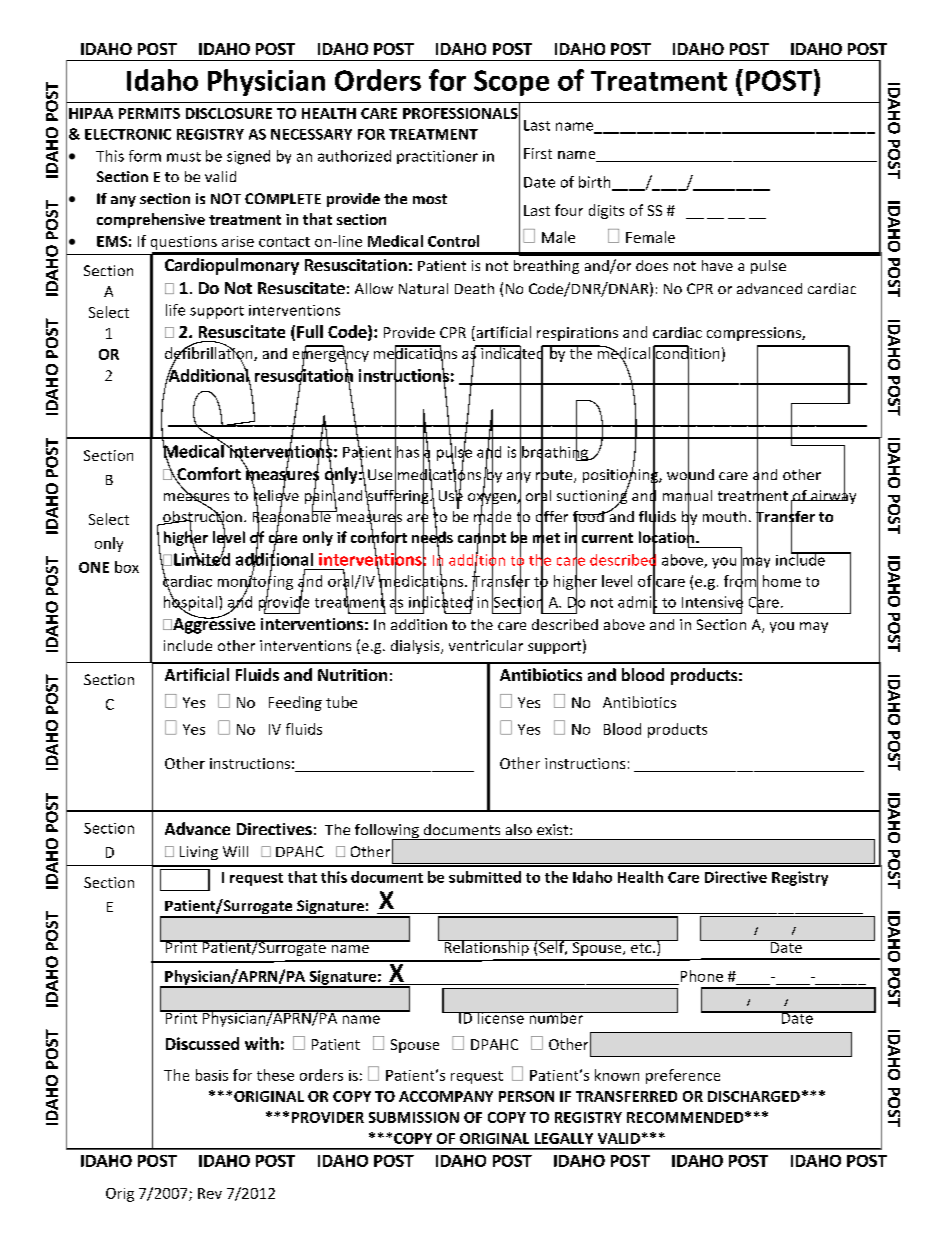 The image size is (952, 1233). What do you see at coordinates (519, 829) in the page?
I see `also` at bounding box center [519, 829].
